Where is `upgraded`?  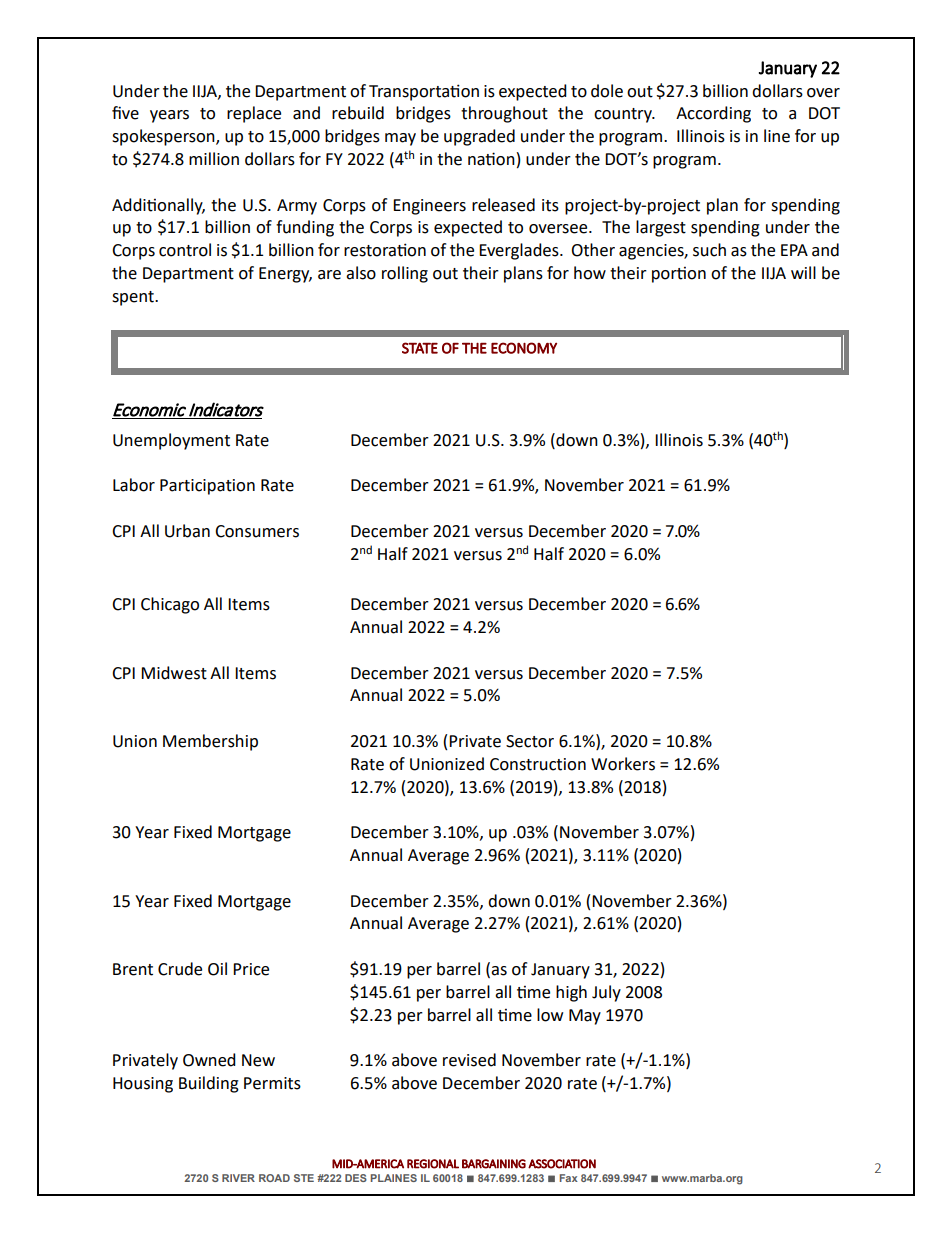 upgraded is located at coordinates (479, 137).
